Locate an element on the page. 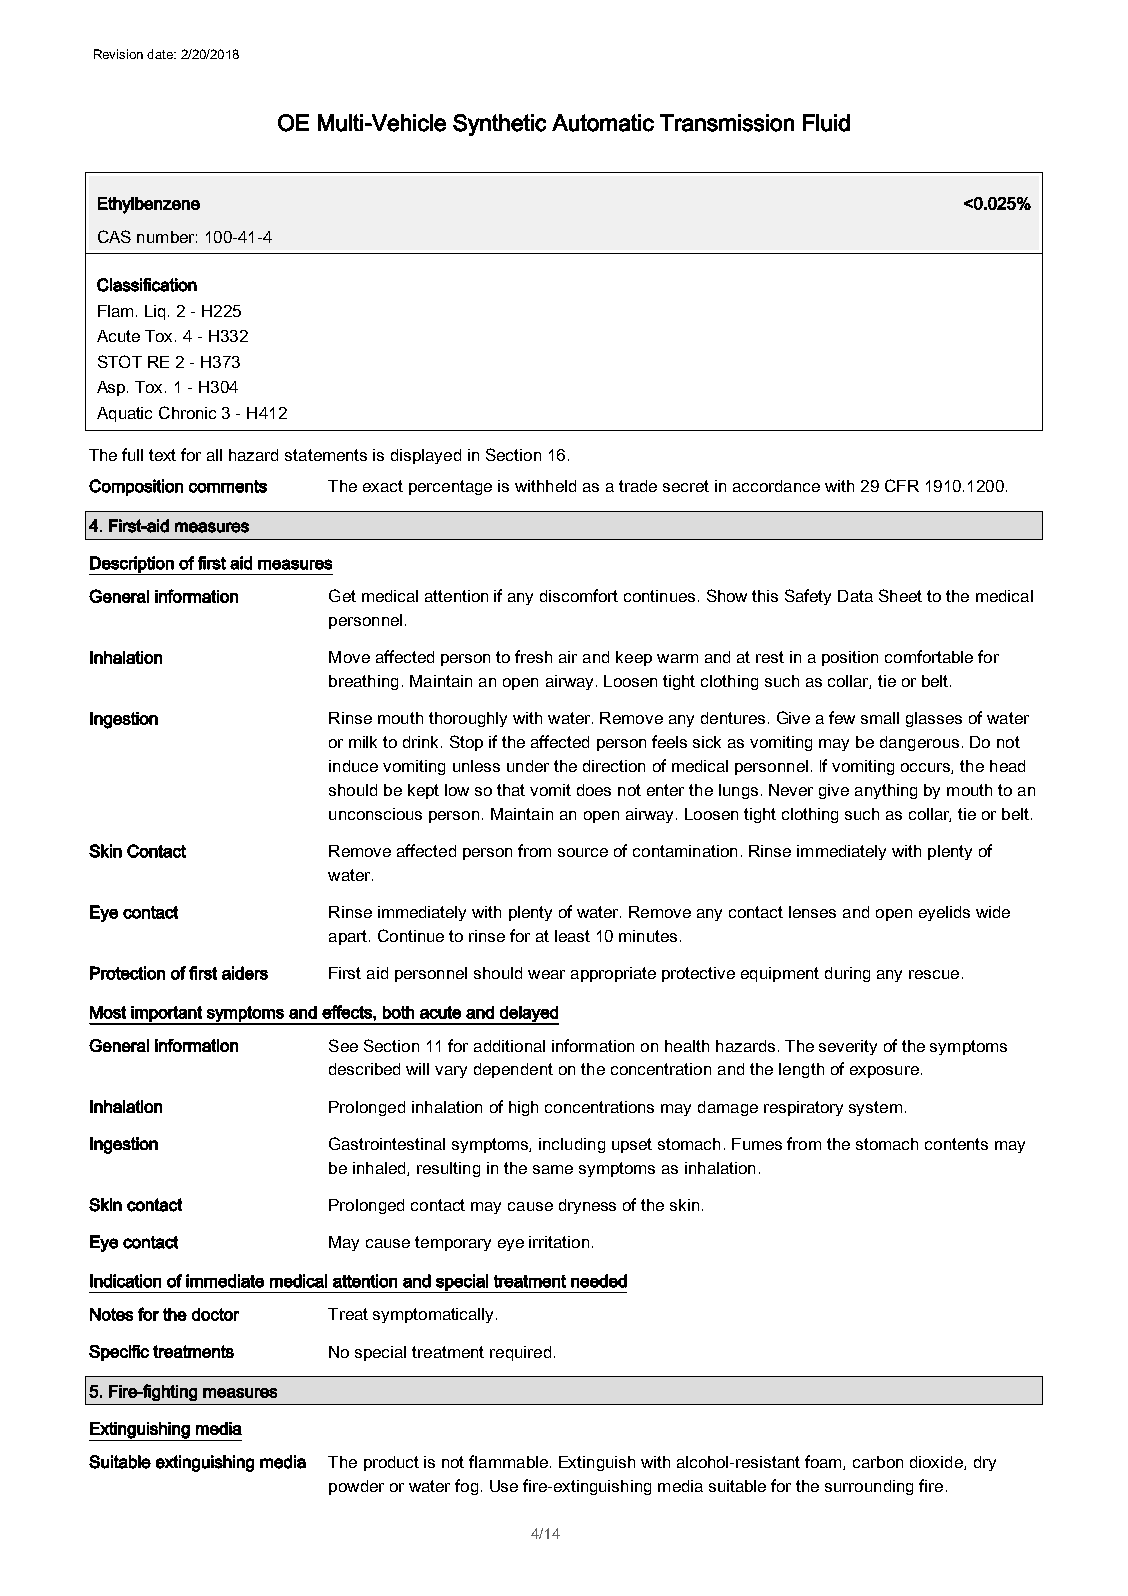  Specific is located at coordinates (119, 1353).
